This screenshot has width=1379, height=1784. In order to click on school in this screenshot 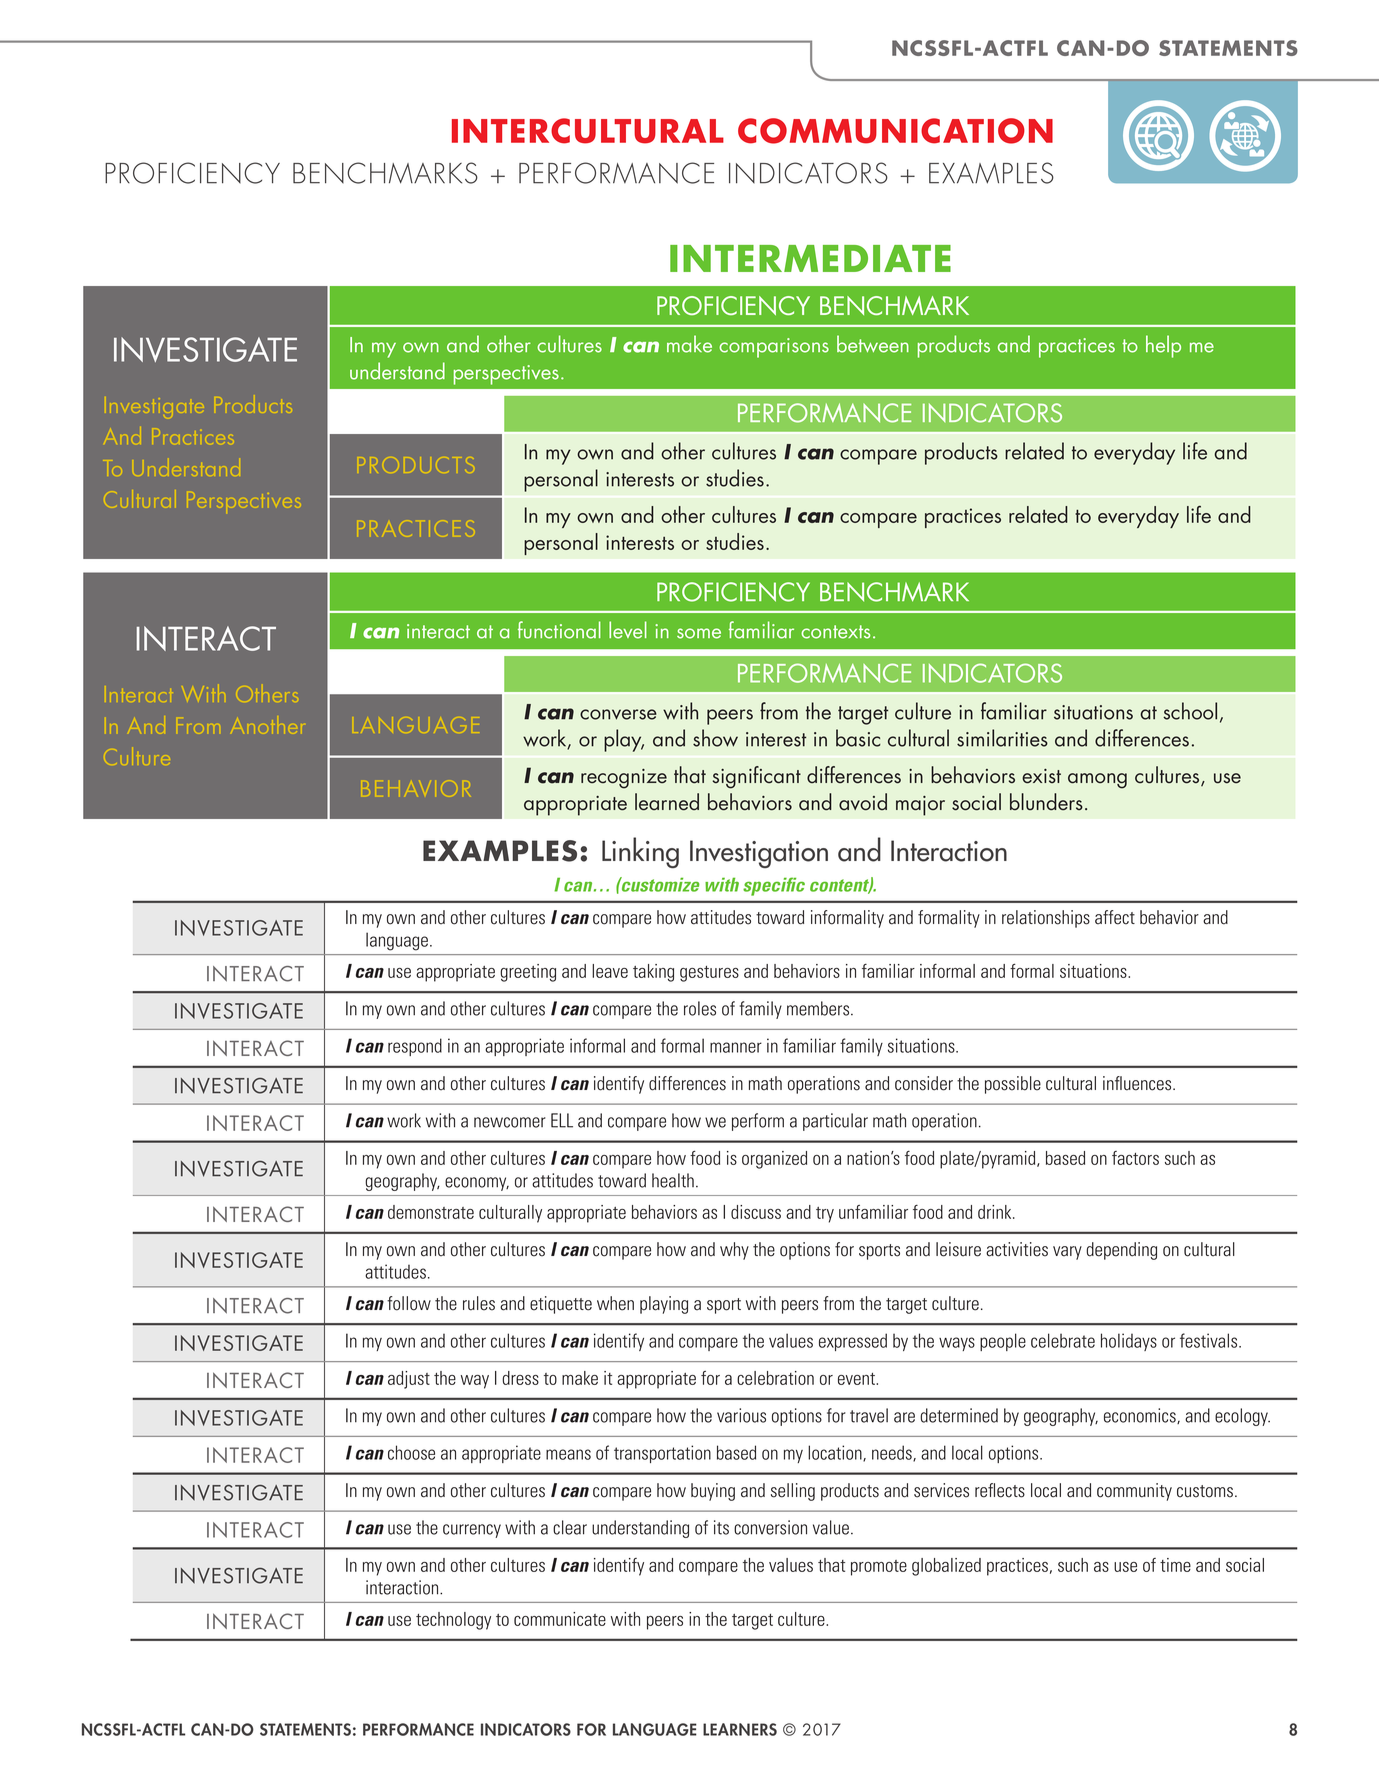, I will do `click(1190, 711)`.
